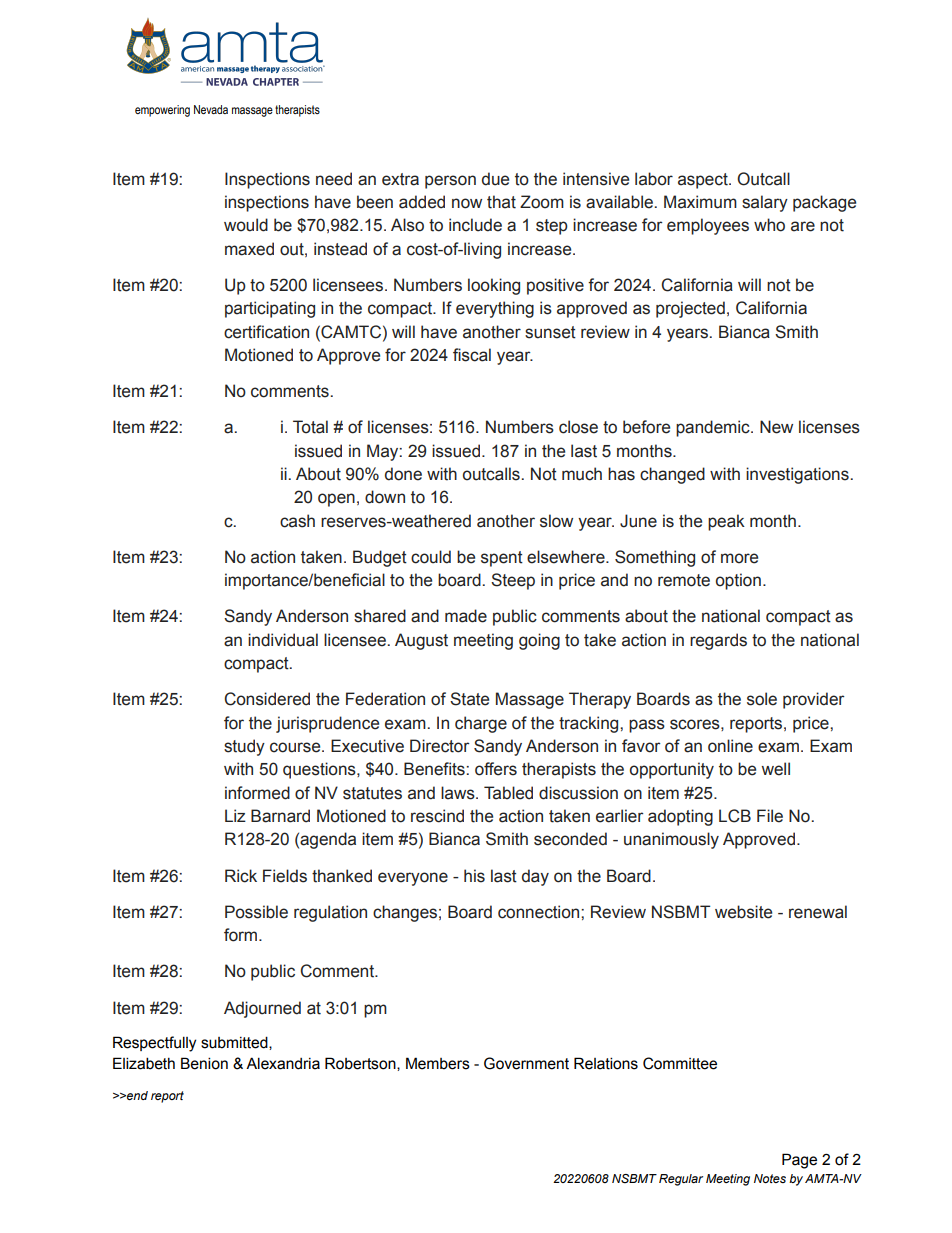  What do you see at coordinates (283, 640) in the document?
I see `individual` at bounding box center [283, 640].
